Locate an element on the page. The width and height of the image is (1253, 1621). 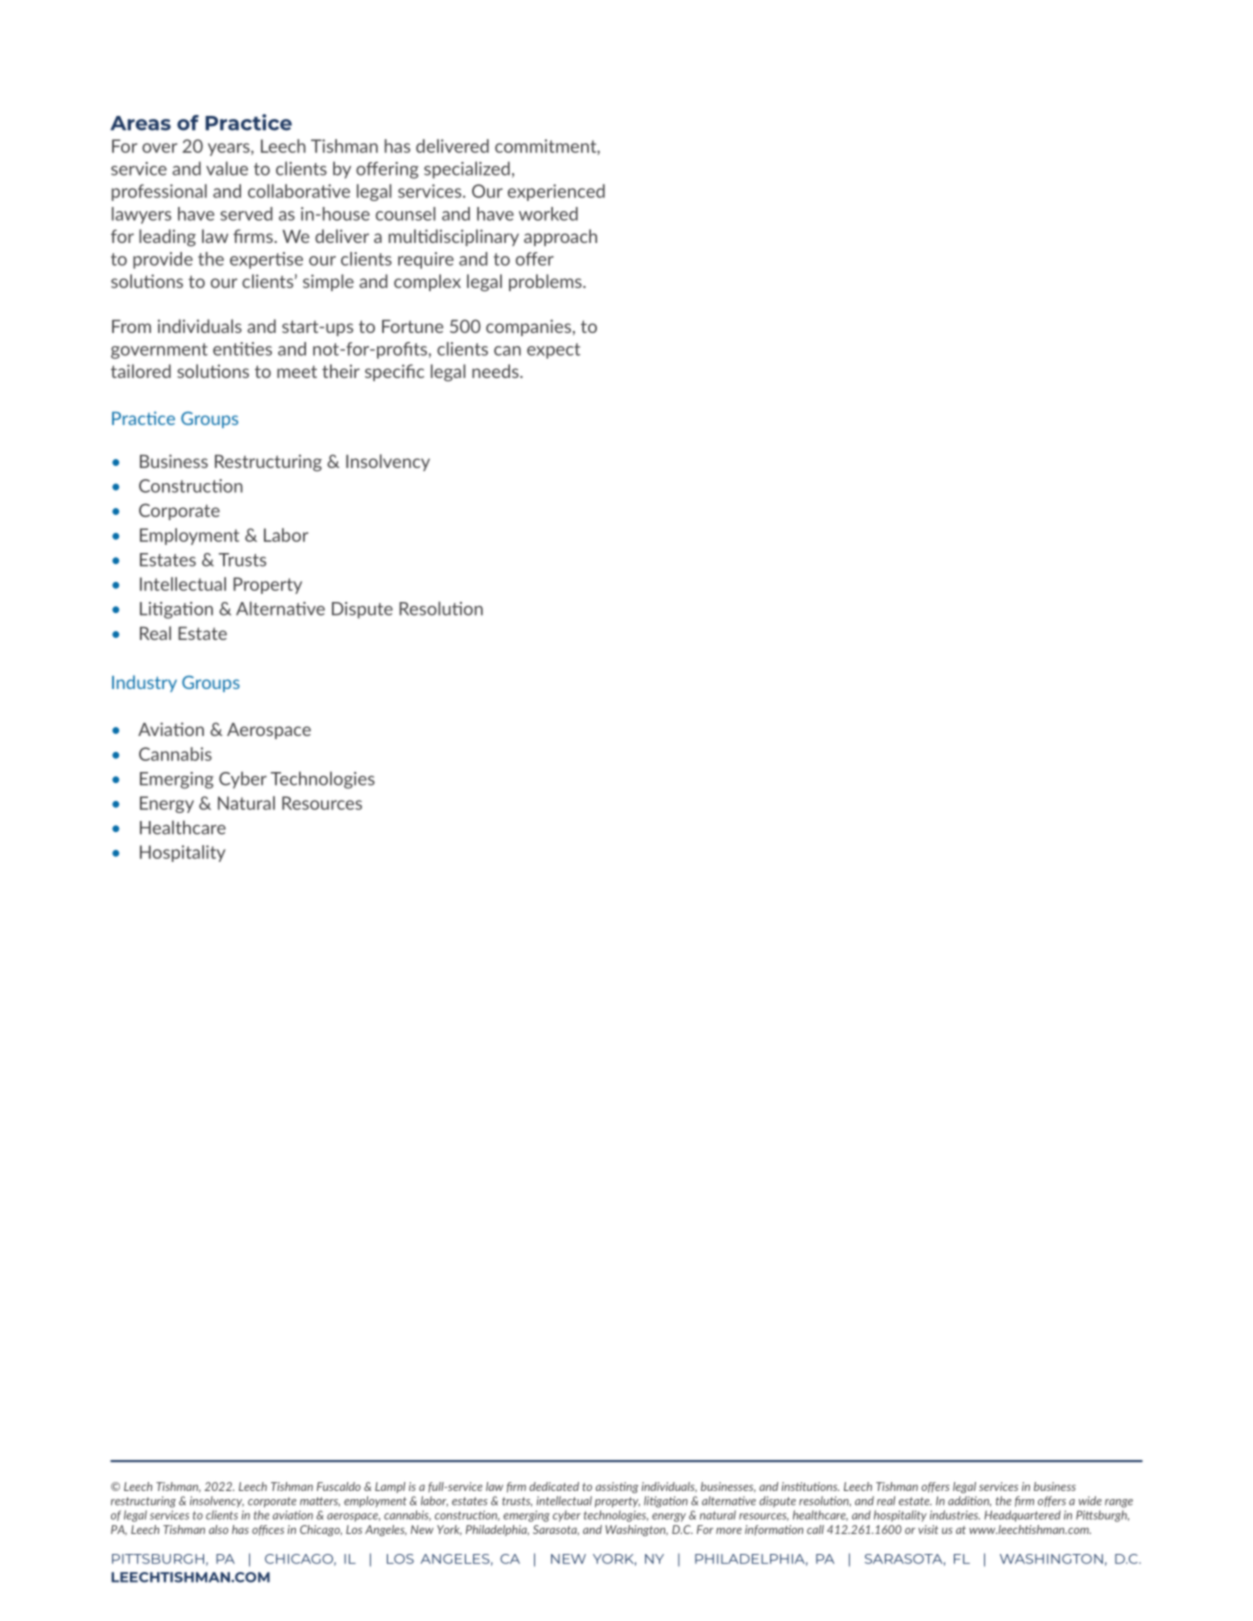
offices is located at coordinates (268, 1530).
